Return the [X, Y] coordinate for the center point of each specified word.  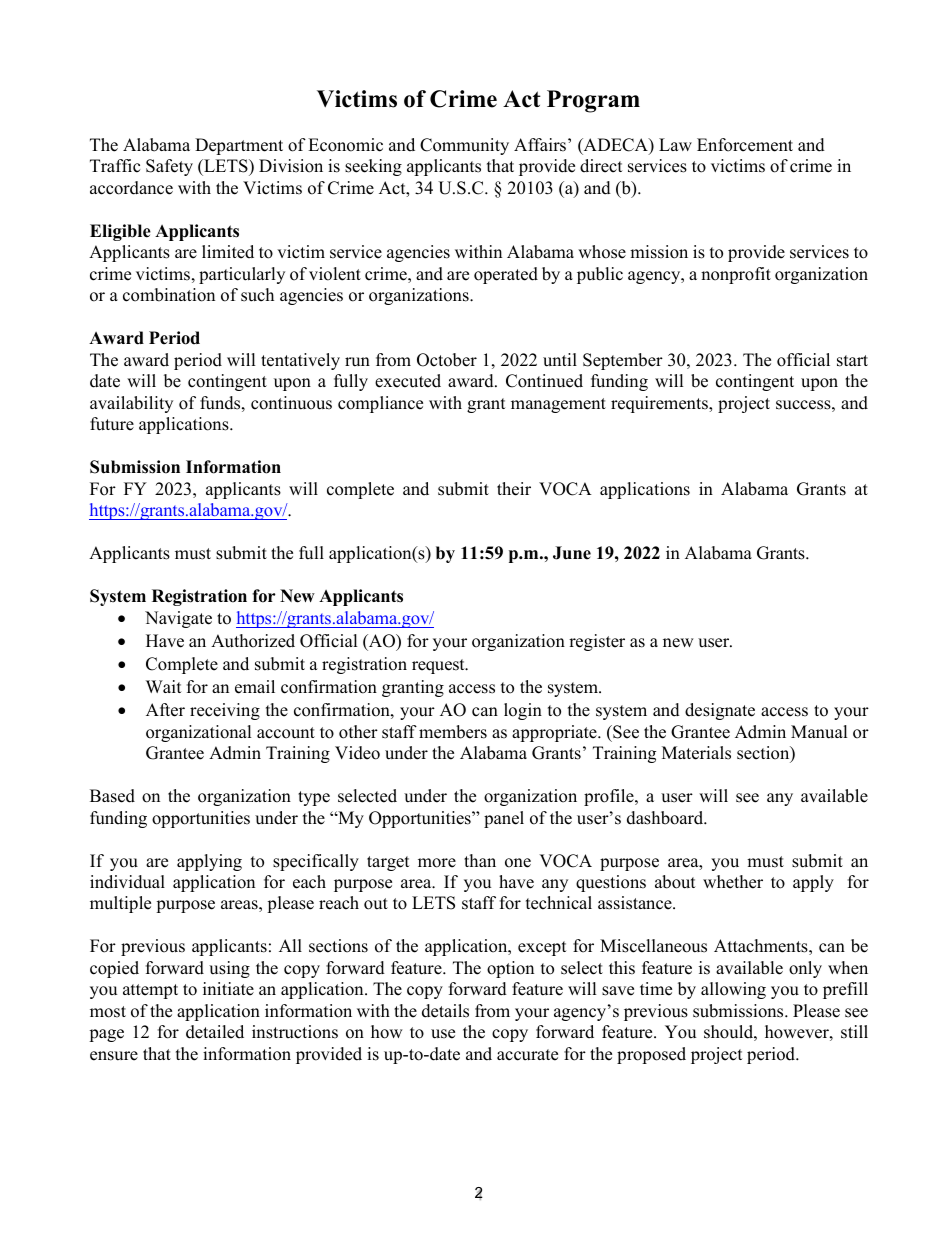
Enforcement [745, 145]
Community [464, 146]
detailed [215, 1032]
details [445, 1011]
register [597, 642]
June [572, 553]
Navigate [178, 619]
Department [239, 146]
